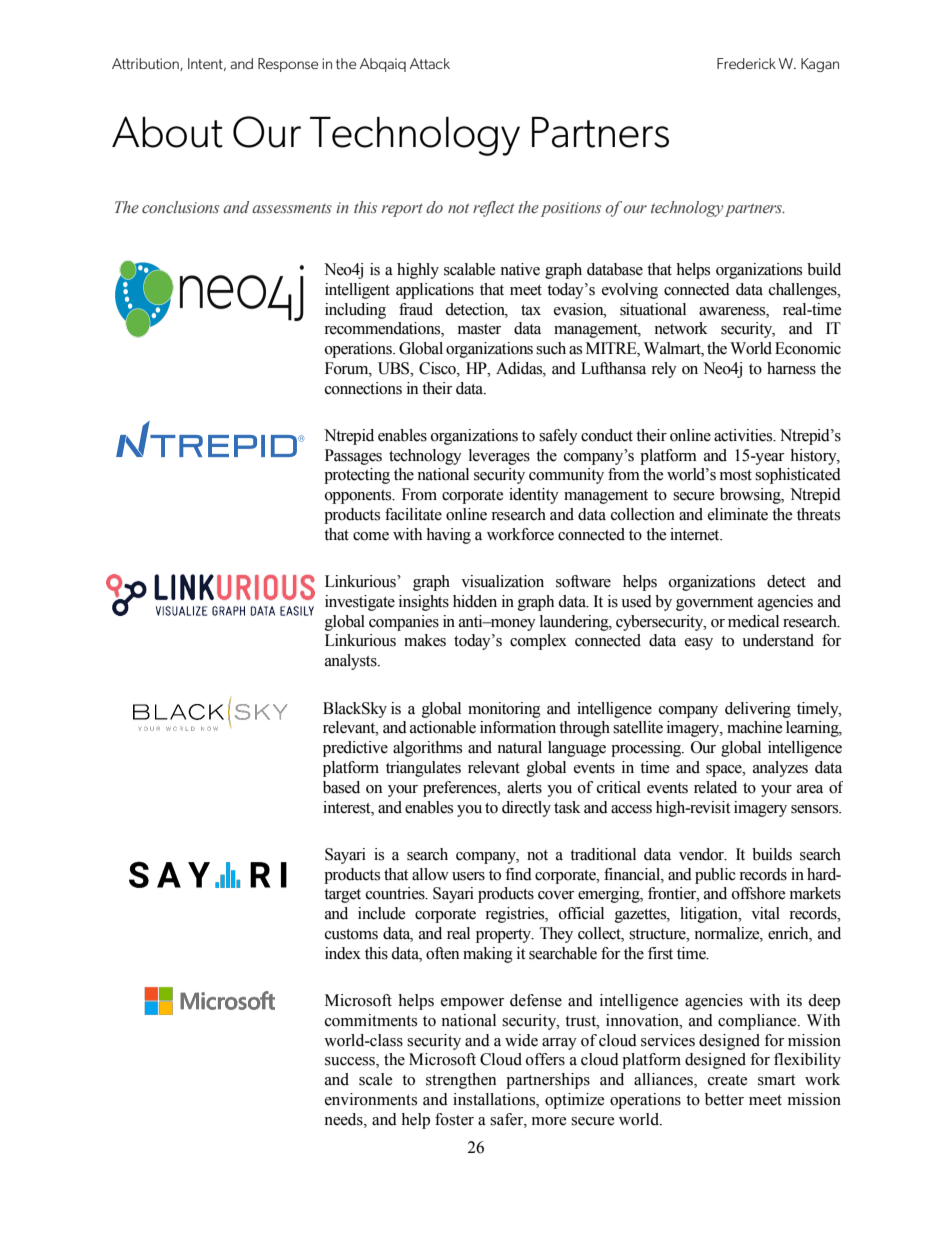  What do you see at coordinates (353, 457) in the screenshot?
I see `Passages` at bounding box center [353, 457].
